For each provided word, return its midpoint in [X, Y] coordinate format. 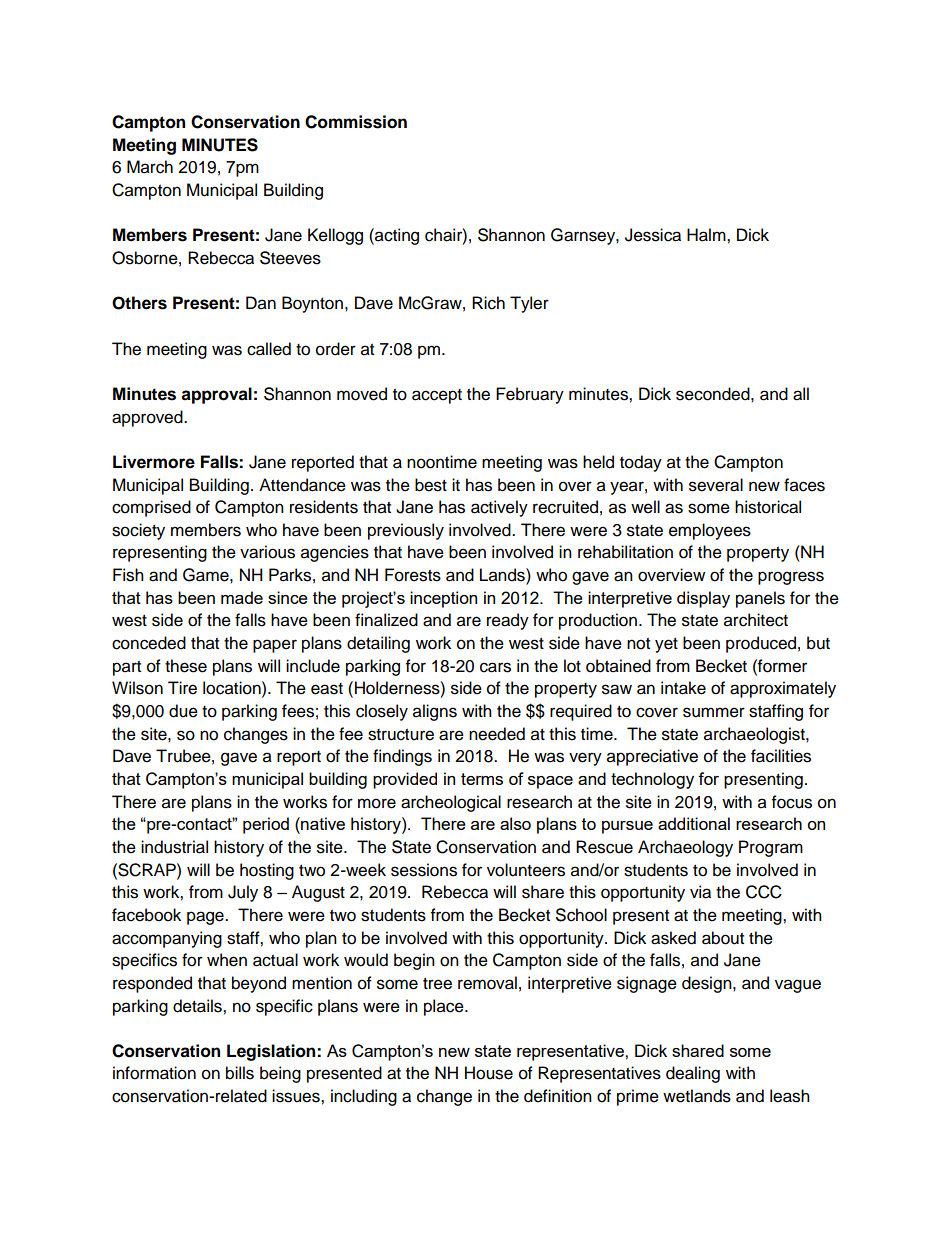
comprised [151, 508]
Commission [356, 122]
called [269, 349]
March [150, 167]
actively [499, 508]
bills [240, 1073]
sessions [424, 870]
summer [714, 712]
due [183, 711]
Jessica [653, 235]
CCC [764, 892]
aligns [435, 712]
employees [710, 531]
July [243, 893]
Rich [488, 303]
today [641, 463]
